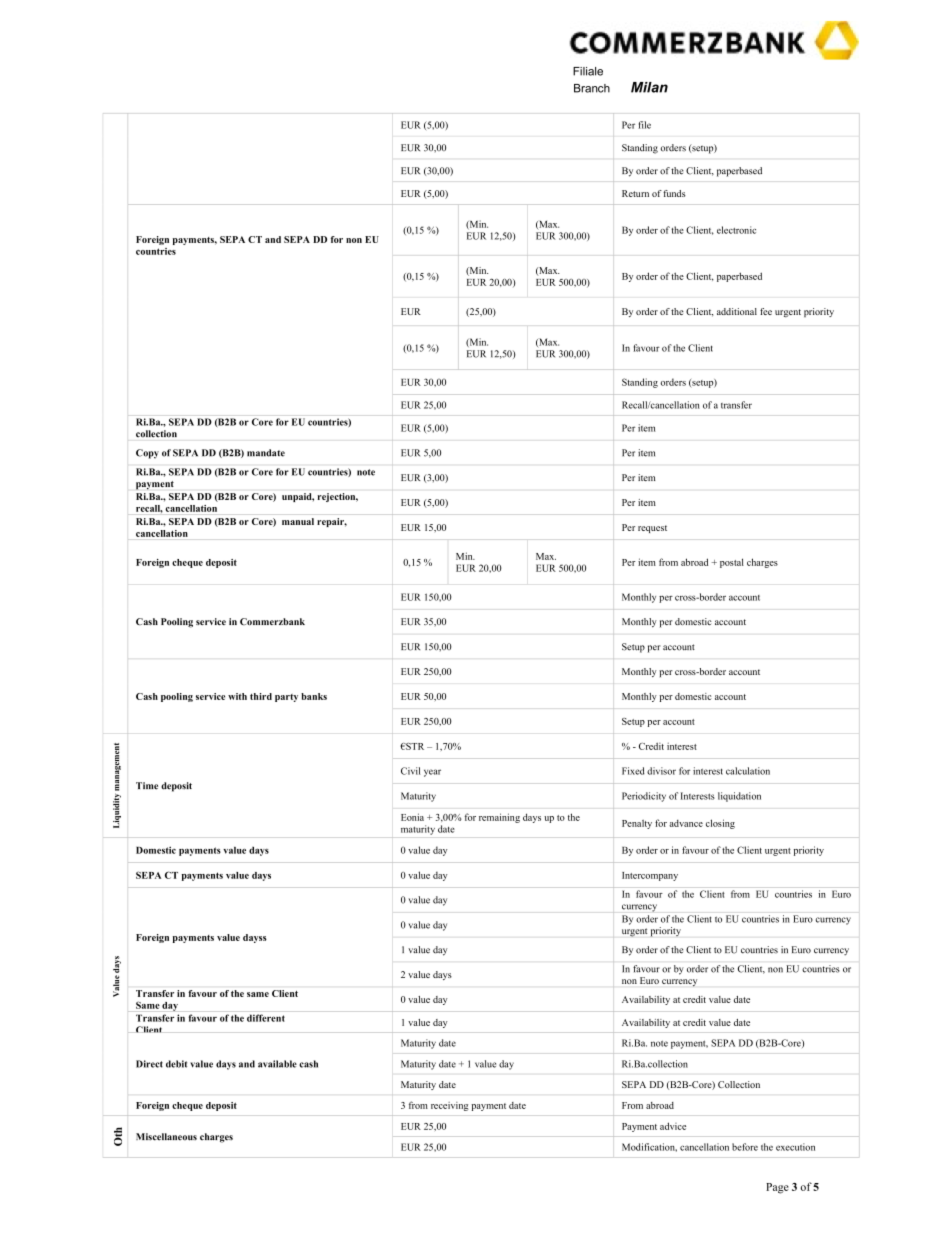 The width and height of the screenshot is (952, 1233). I want to click on before, so click(745, 1147).
